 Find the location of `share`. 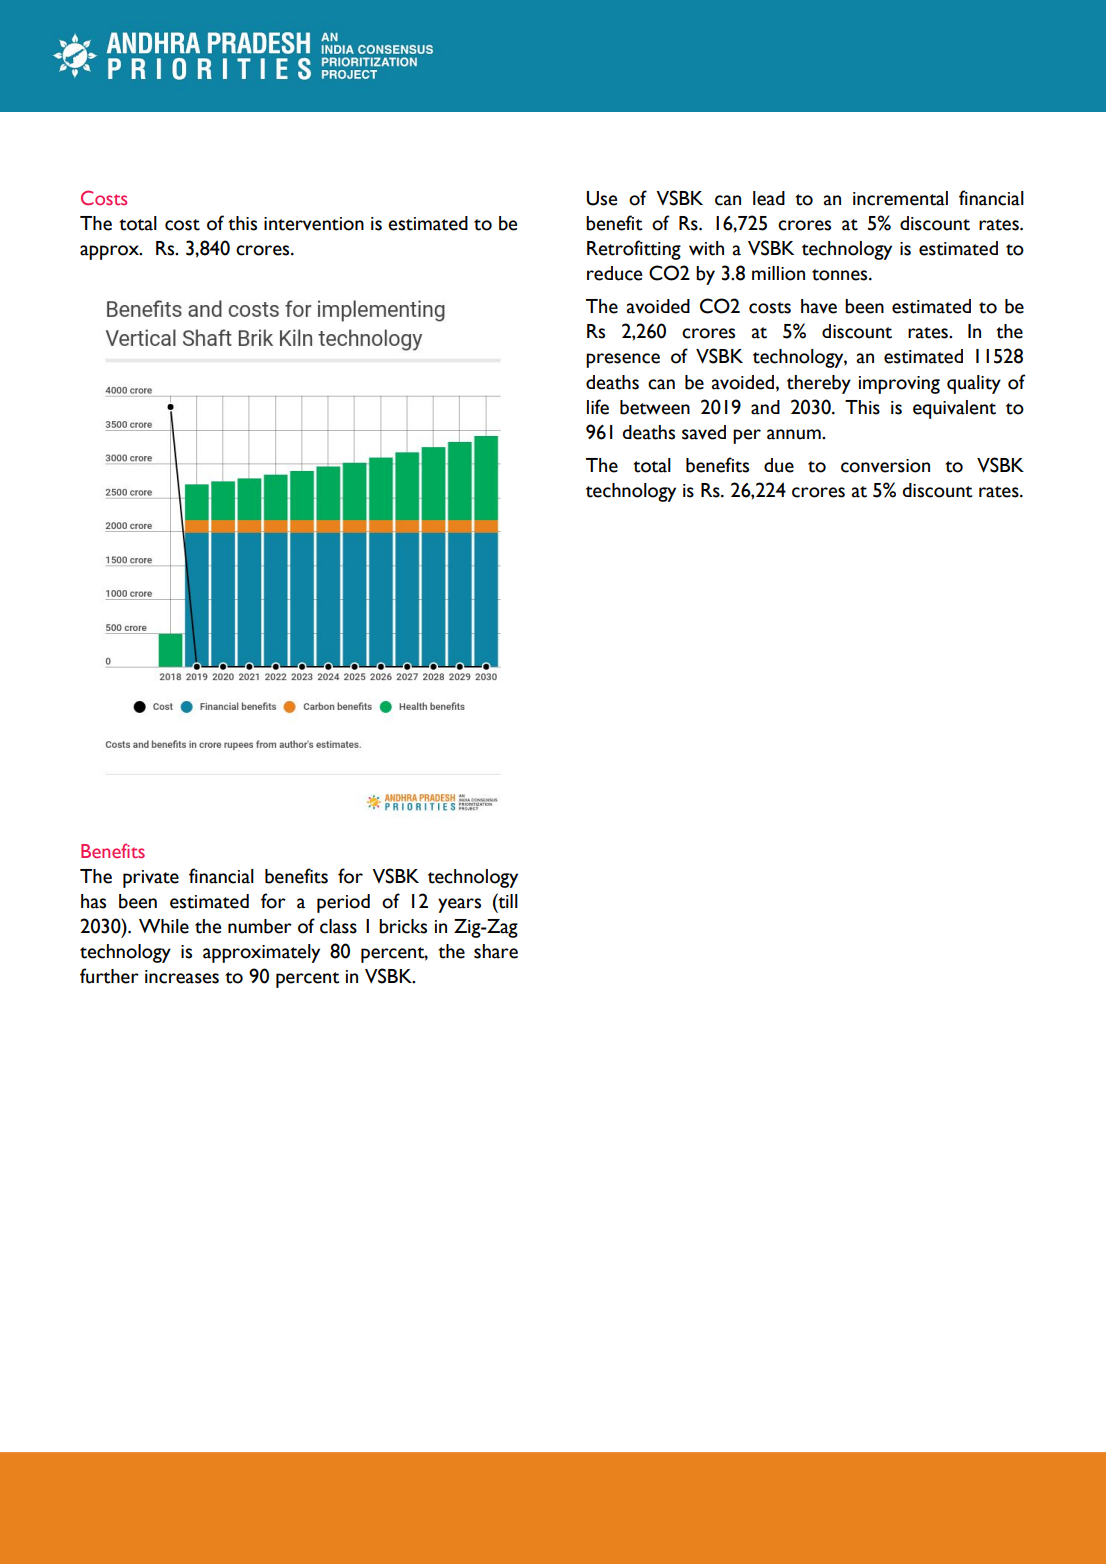

share is located at coordinates (496, 951).
